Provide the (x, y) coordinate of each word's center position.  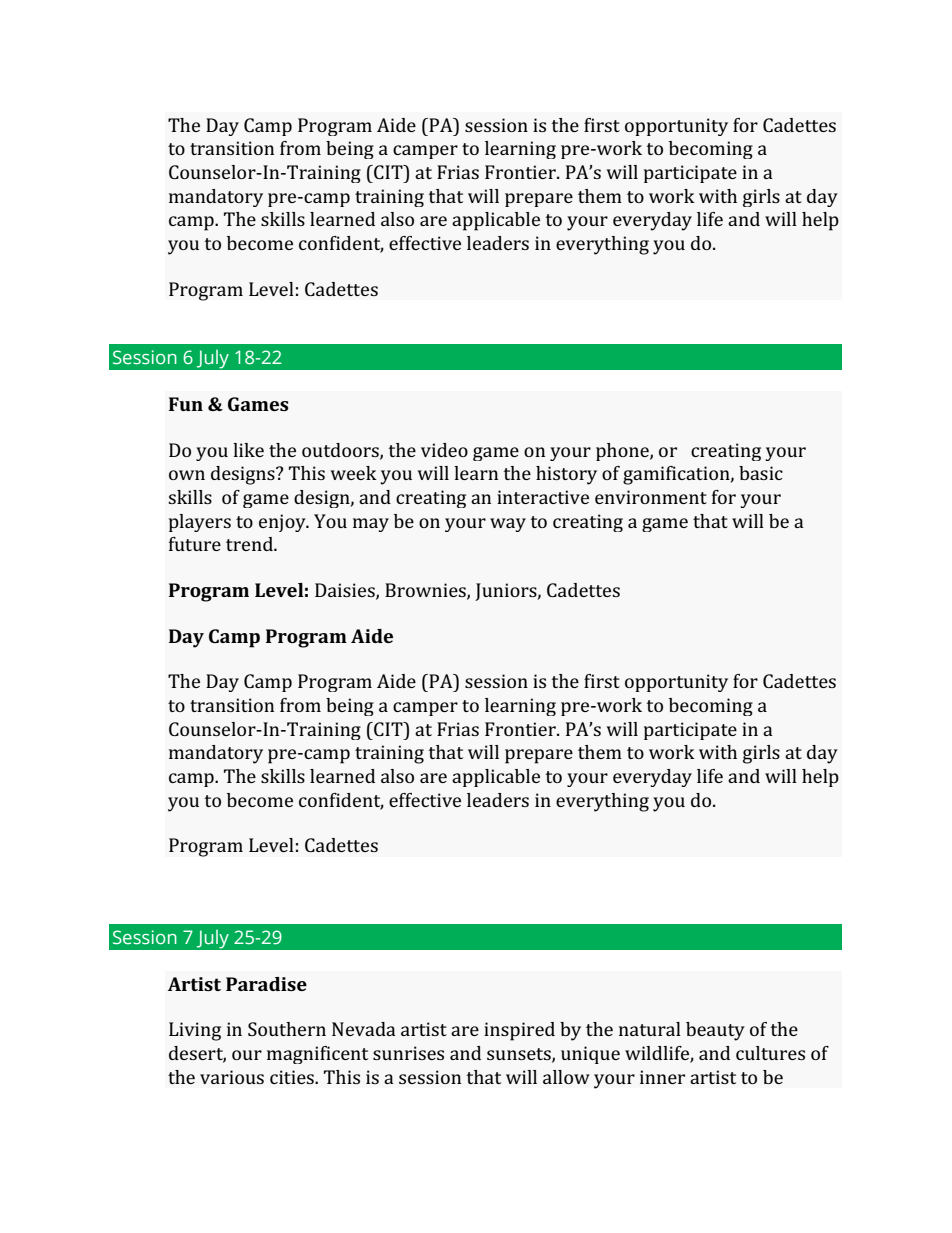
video (444, 450)
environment (651, 497)
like (248, 450)
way (508, 525)
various (232, 1077)
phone (623, 452)
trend (250, 544)
